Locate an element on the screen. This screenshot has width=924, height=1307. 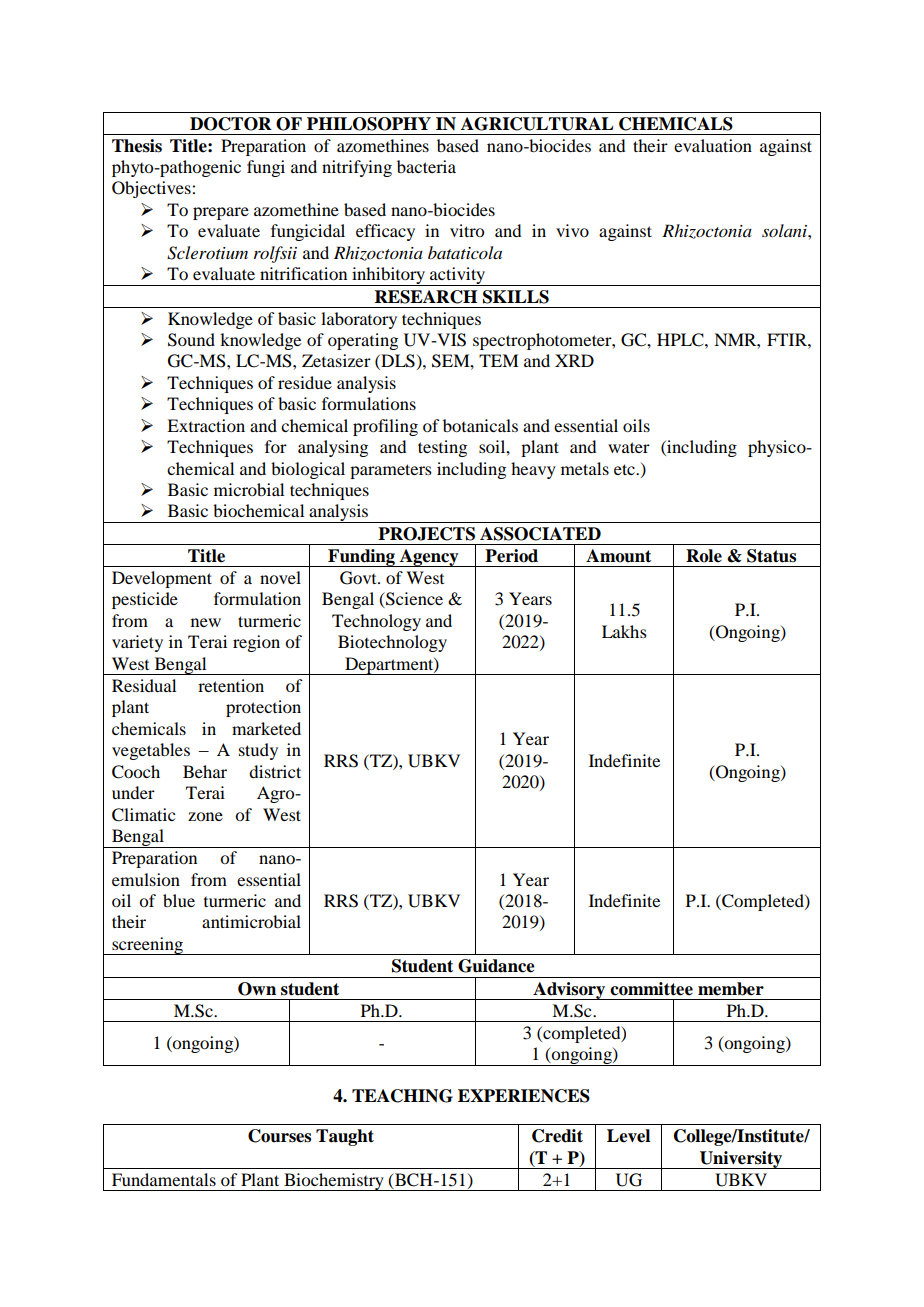
DOCTOR is located at coordinates (231, 124).
